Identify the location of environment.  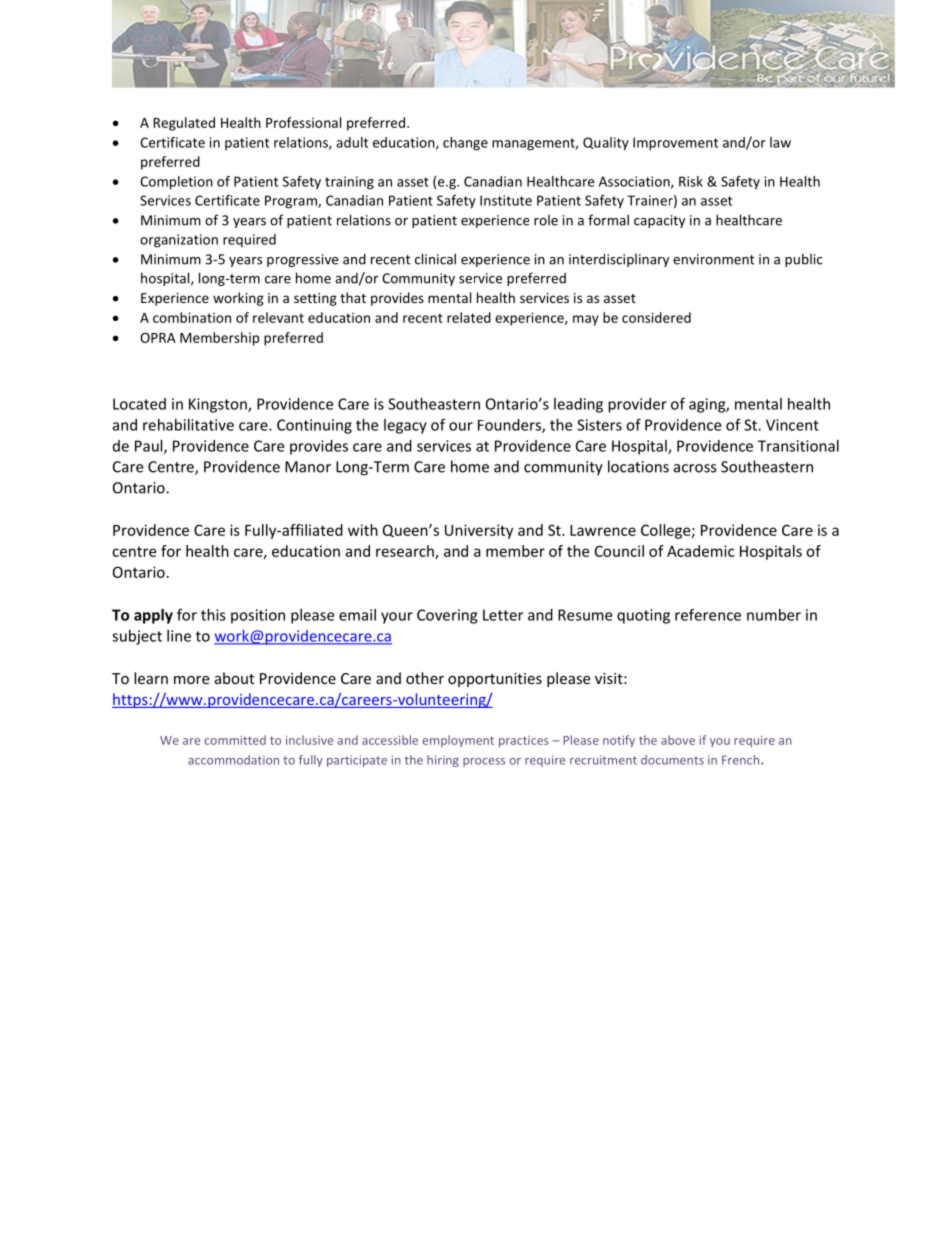
(713, 259).
